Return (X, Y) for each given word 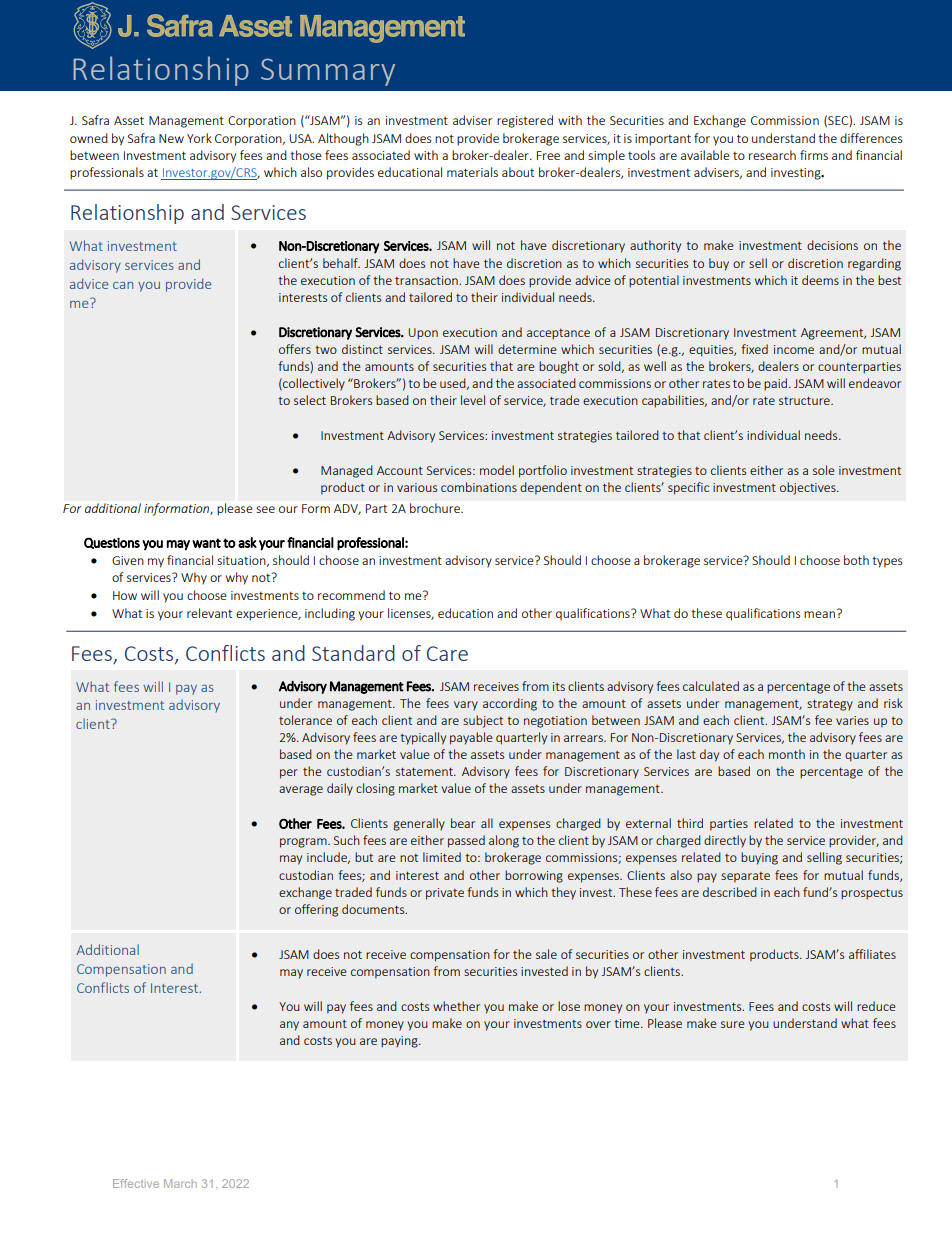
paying (400, 1042)
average (301, 791)
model (497, 470)
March (180, 1183)
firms (814, 155)
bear (463, 823)
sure (733, 1024)
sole (824, 470)
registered (525, 121)
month (787, 754)
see (265, 509)
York (199, 138)
